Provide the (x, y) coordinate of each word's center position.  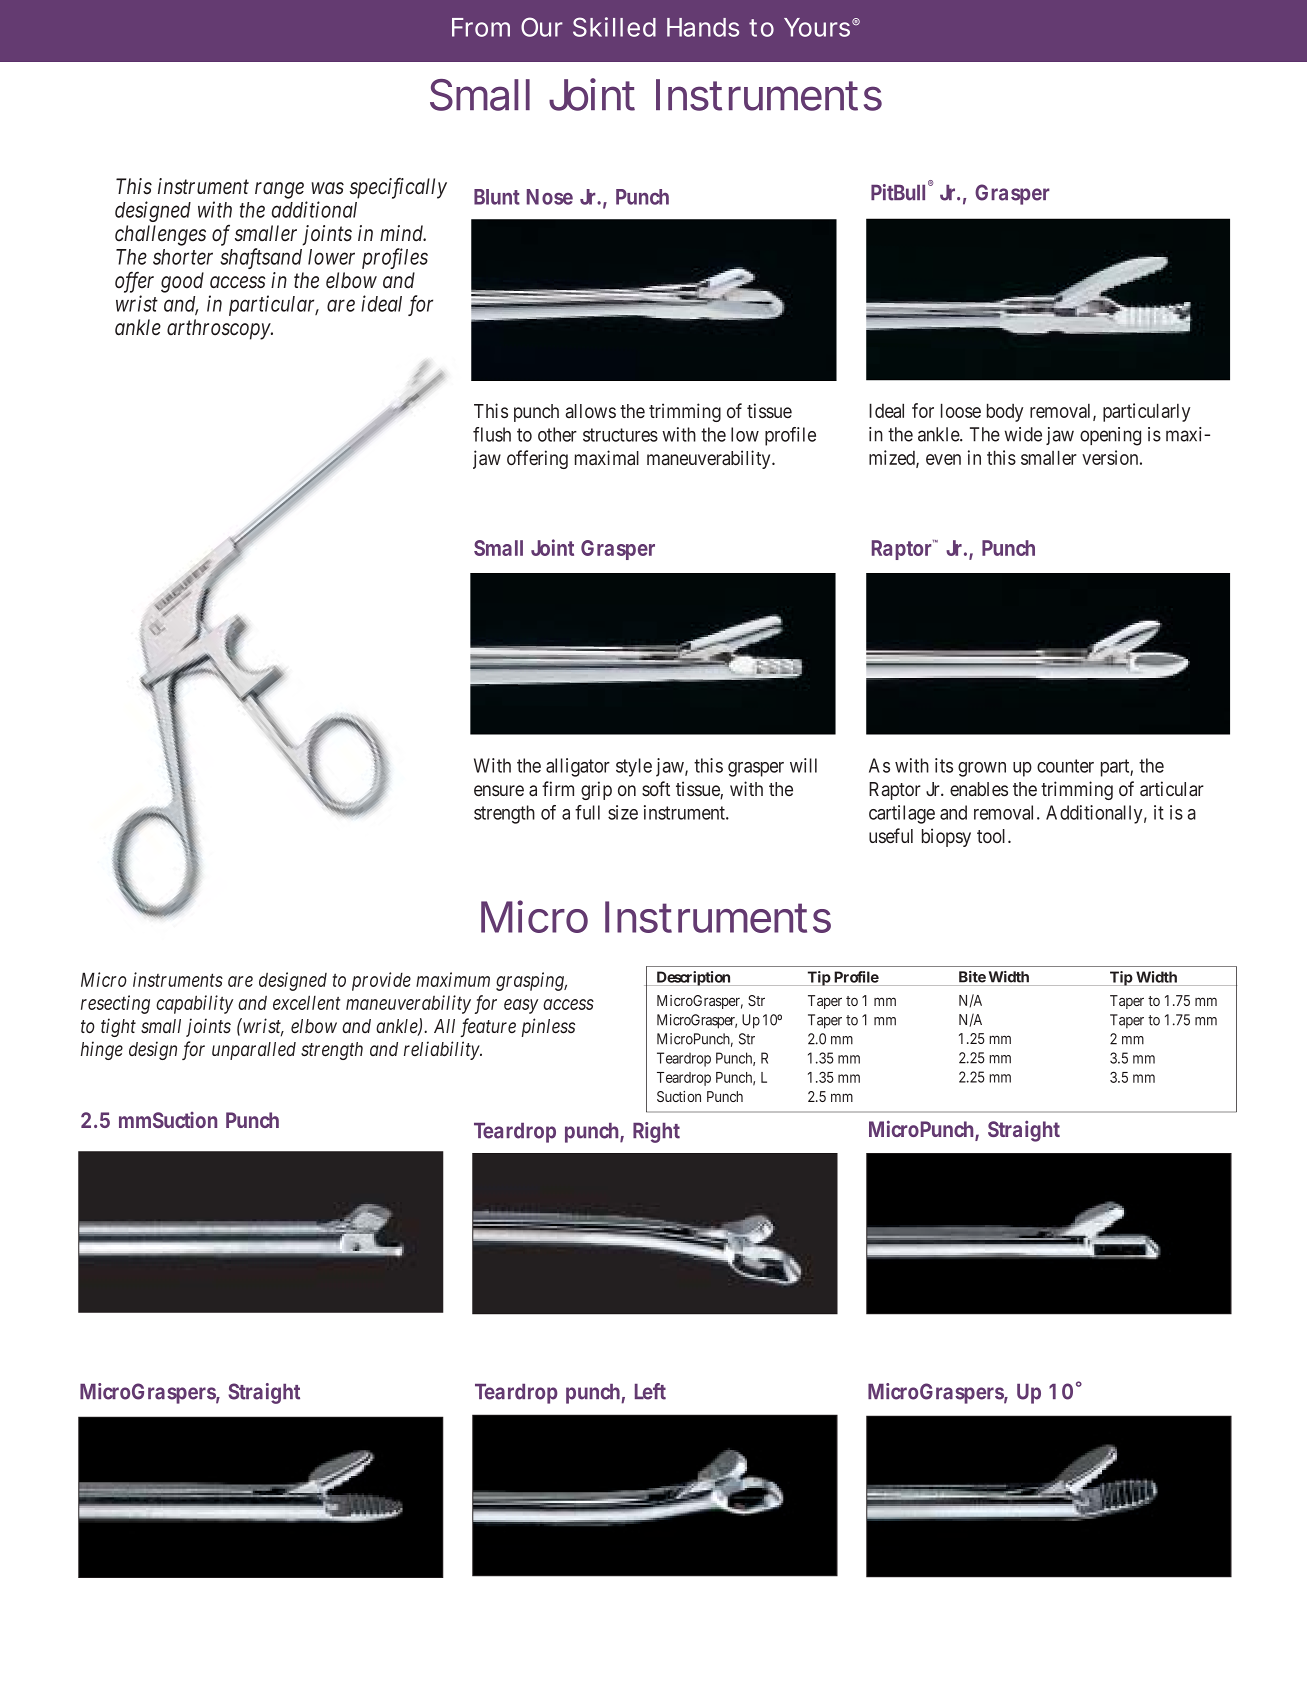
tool (993, 836)
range (279, 190)
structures (620, 435)
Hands (703, 27)
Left (650, 1391)
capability (194, 1004)
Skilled (614, 27)
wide (1023, 434)
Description (693, 978)
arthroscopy (219, 329)
